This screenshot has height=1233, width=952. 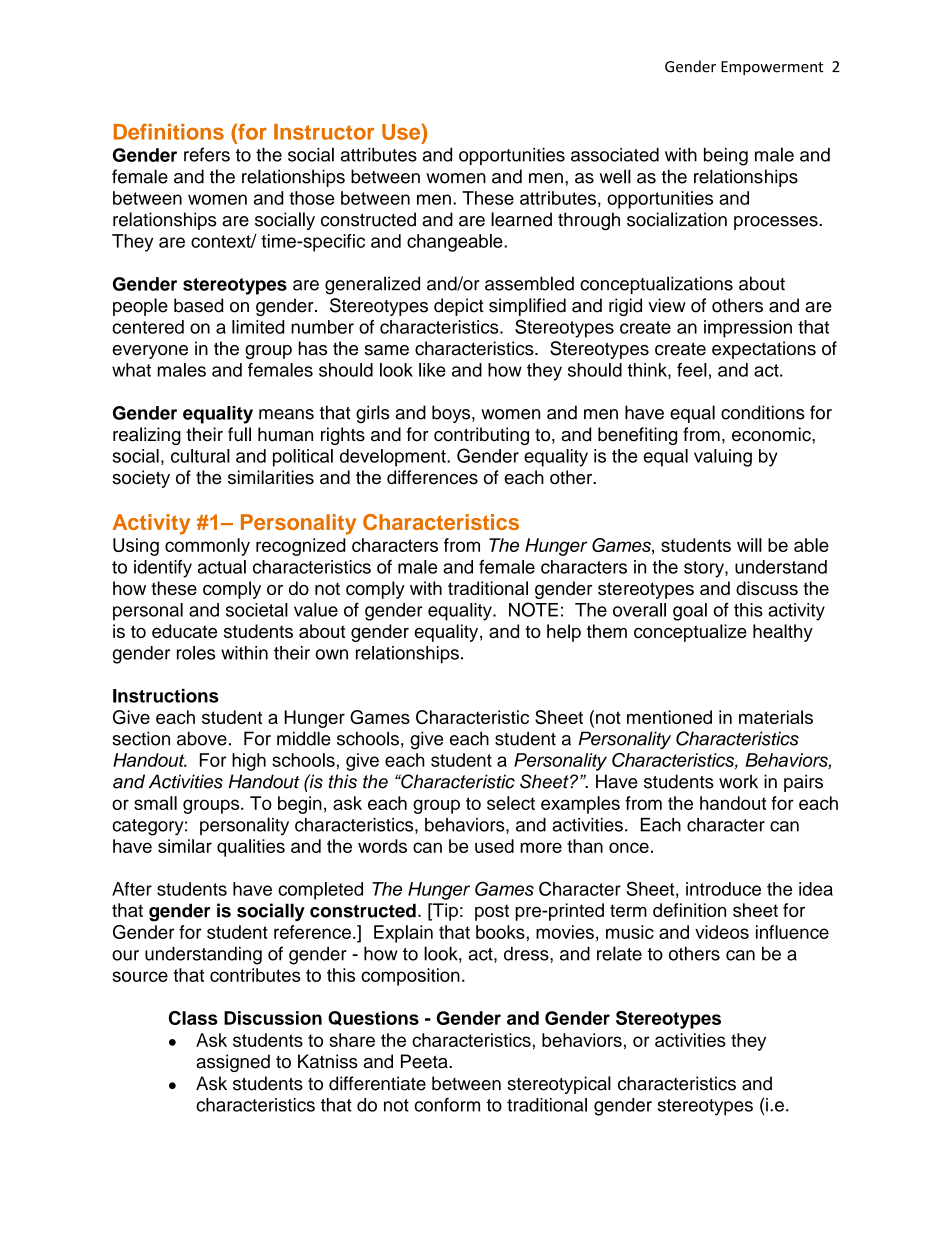 I want to click on depict, so click(x=459, y=307).
